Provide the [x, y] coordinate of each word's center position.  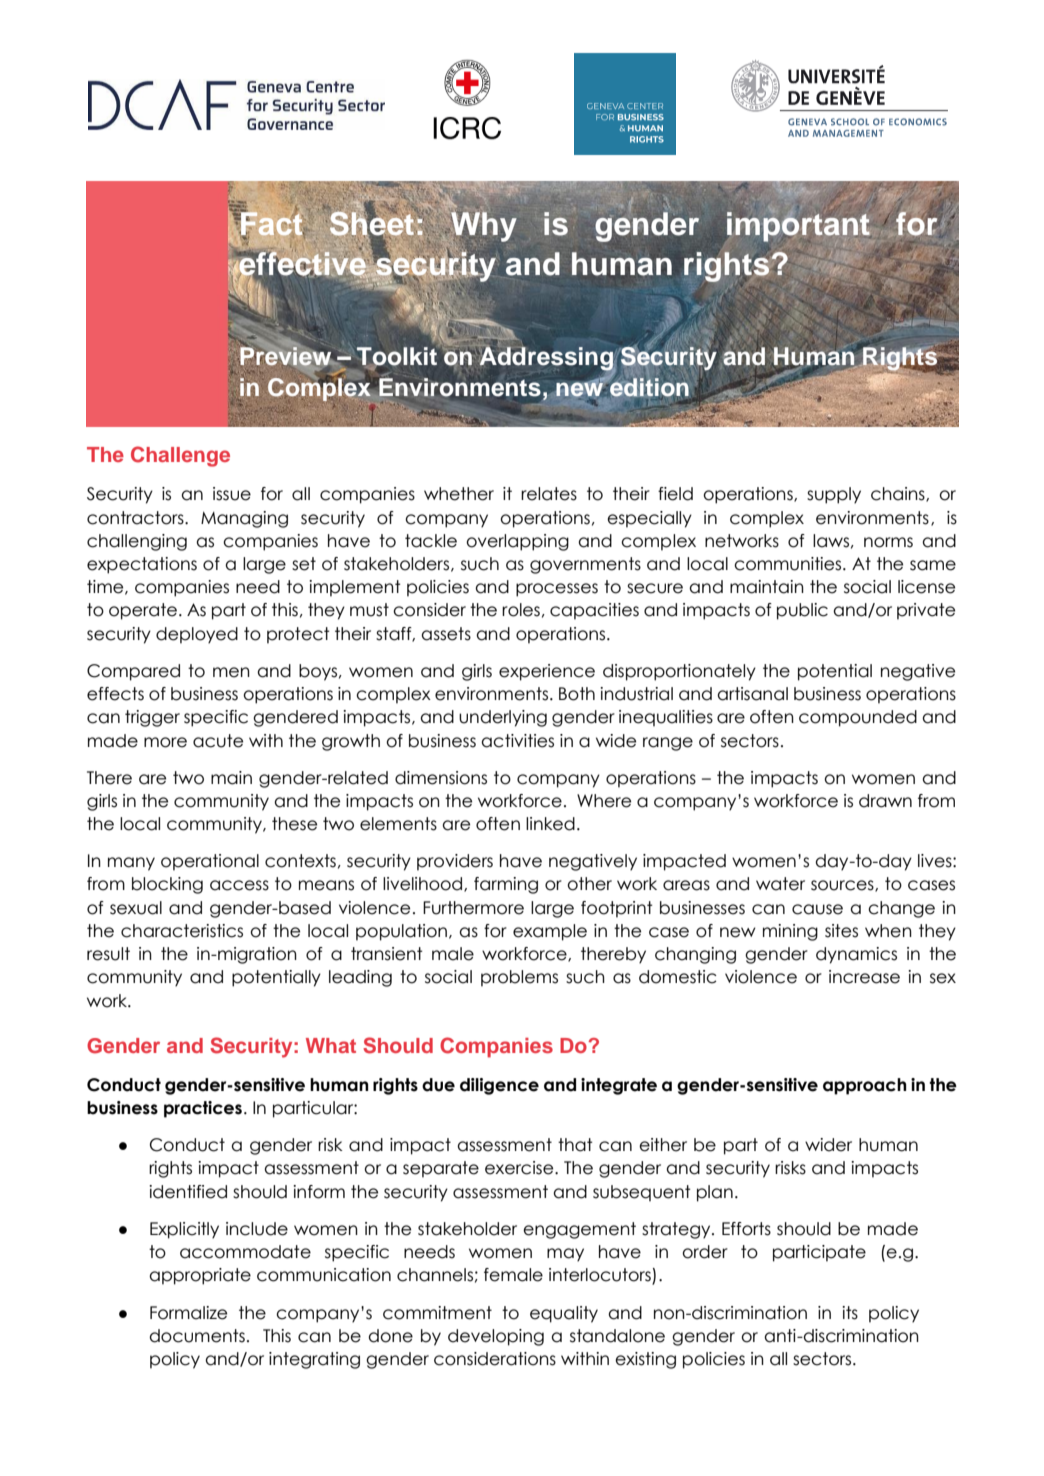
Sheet [372, 224]
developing [496, 1337]
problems [519, 978]
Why [483, 227]
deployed [197, 635]
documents [197, 1336]
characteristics [182, 931]
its [850, 1313]
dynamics [856, 955]
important [797, 227]
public [802, 611]
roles [521, 610]
